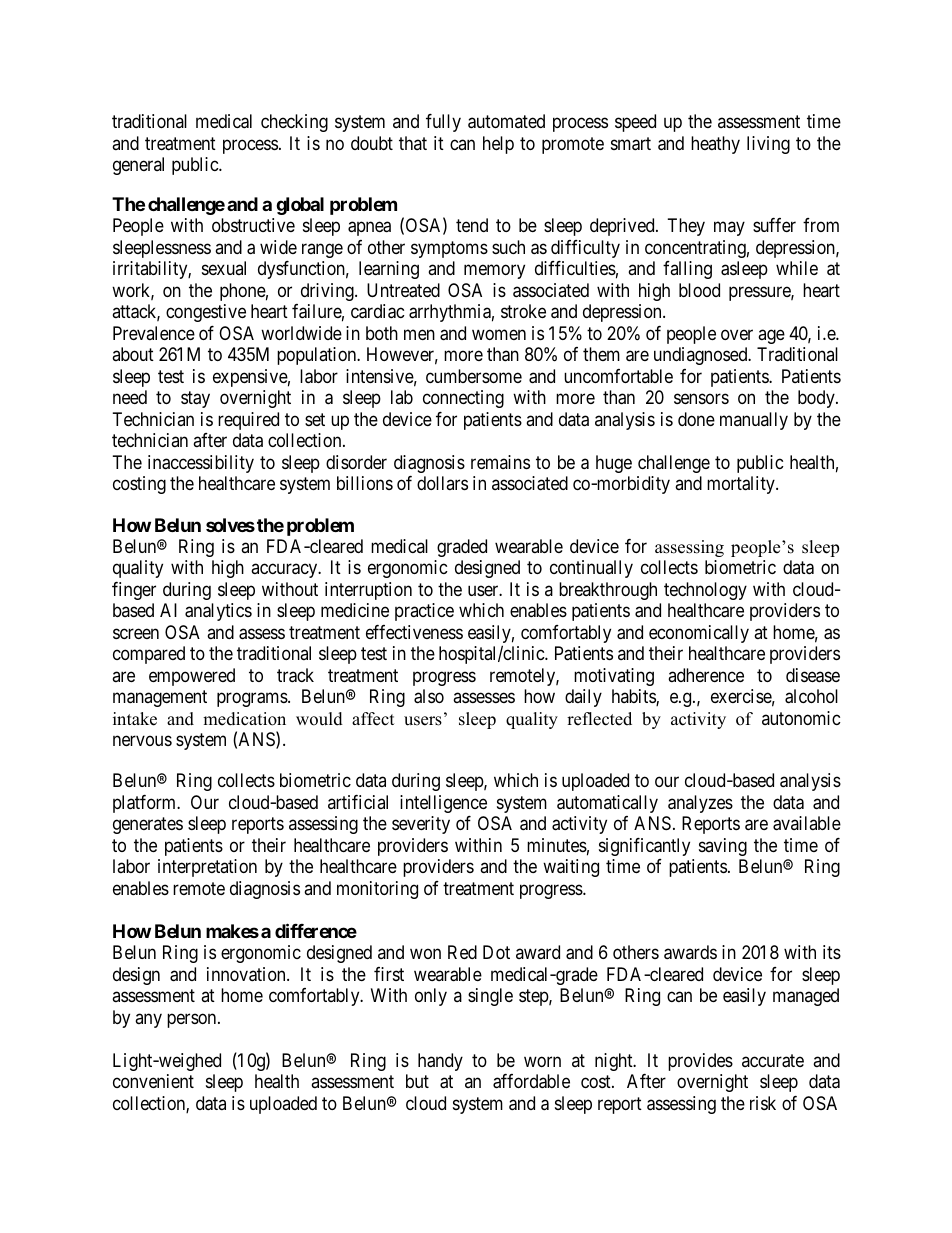 This screenshot has height=1233, width=952. I want to click on heathy, so click(715, 145).
